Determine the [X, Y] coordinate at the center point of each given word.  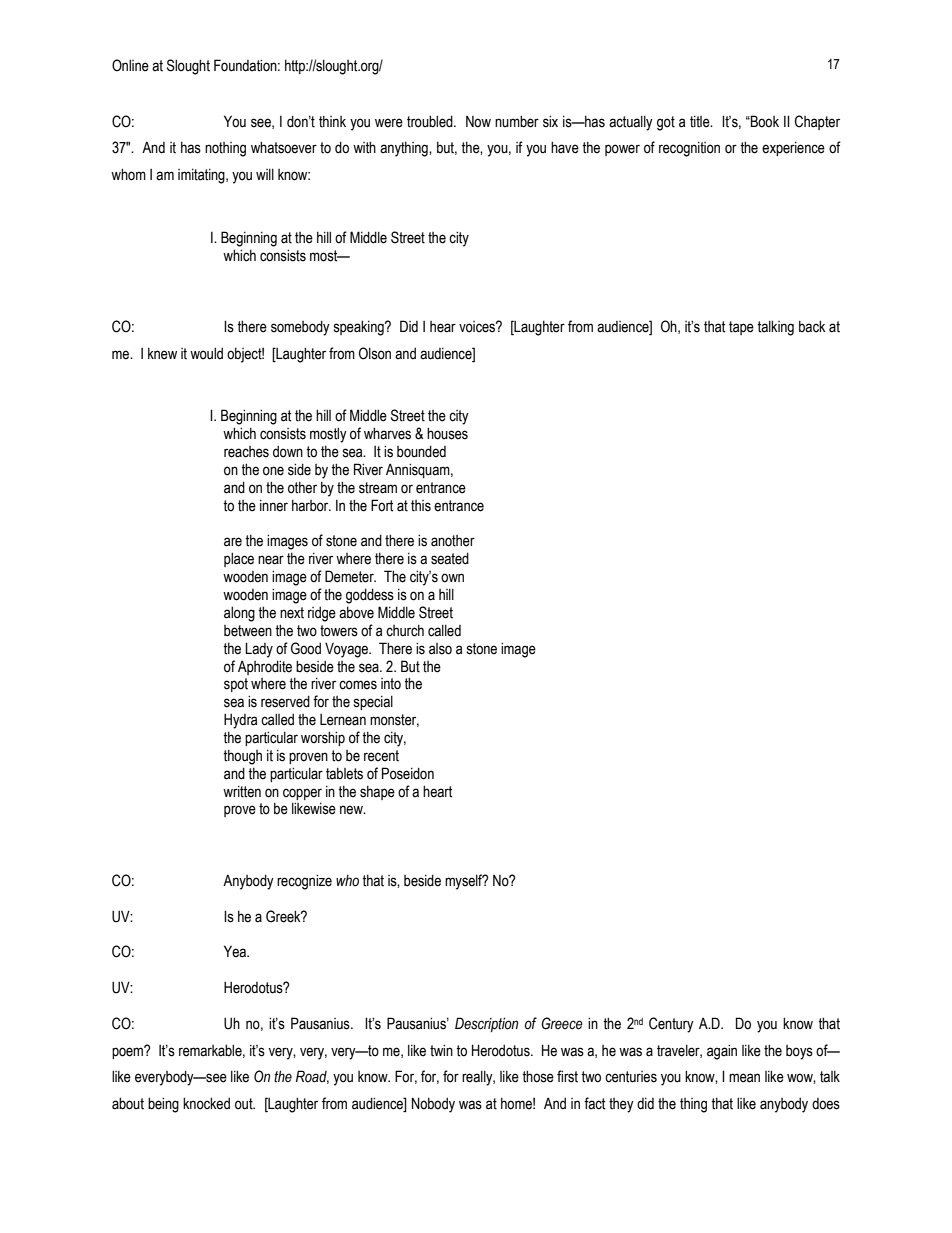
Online [130, 65]
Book [764, 121]
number [517, 121]
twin [441, 1050]
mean [744, 1078]
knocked [206, 1103]
